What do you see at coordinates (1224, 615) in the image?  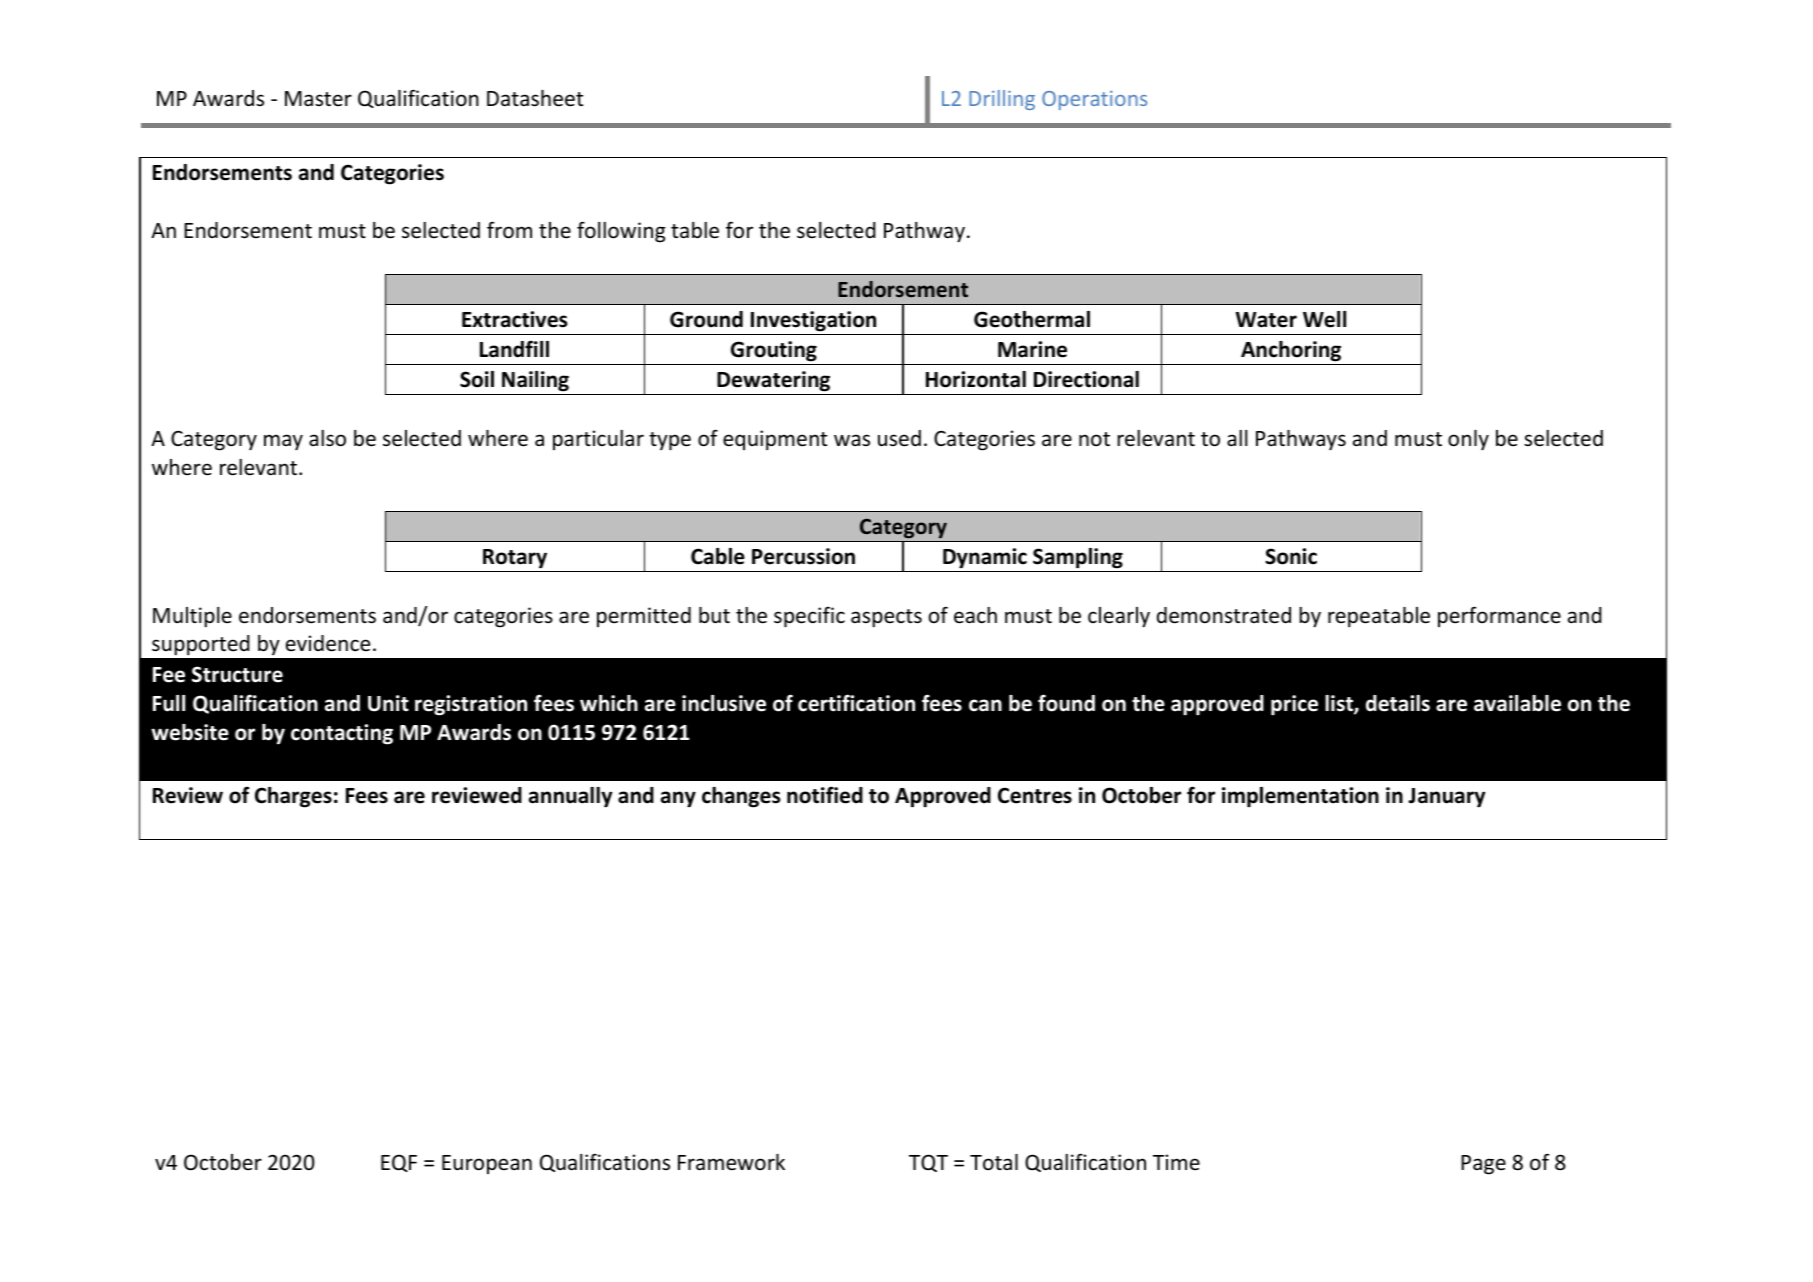 I see `demonstrated` at bounding box center [1224, 615].
